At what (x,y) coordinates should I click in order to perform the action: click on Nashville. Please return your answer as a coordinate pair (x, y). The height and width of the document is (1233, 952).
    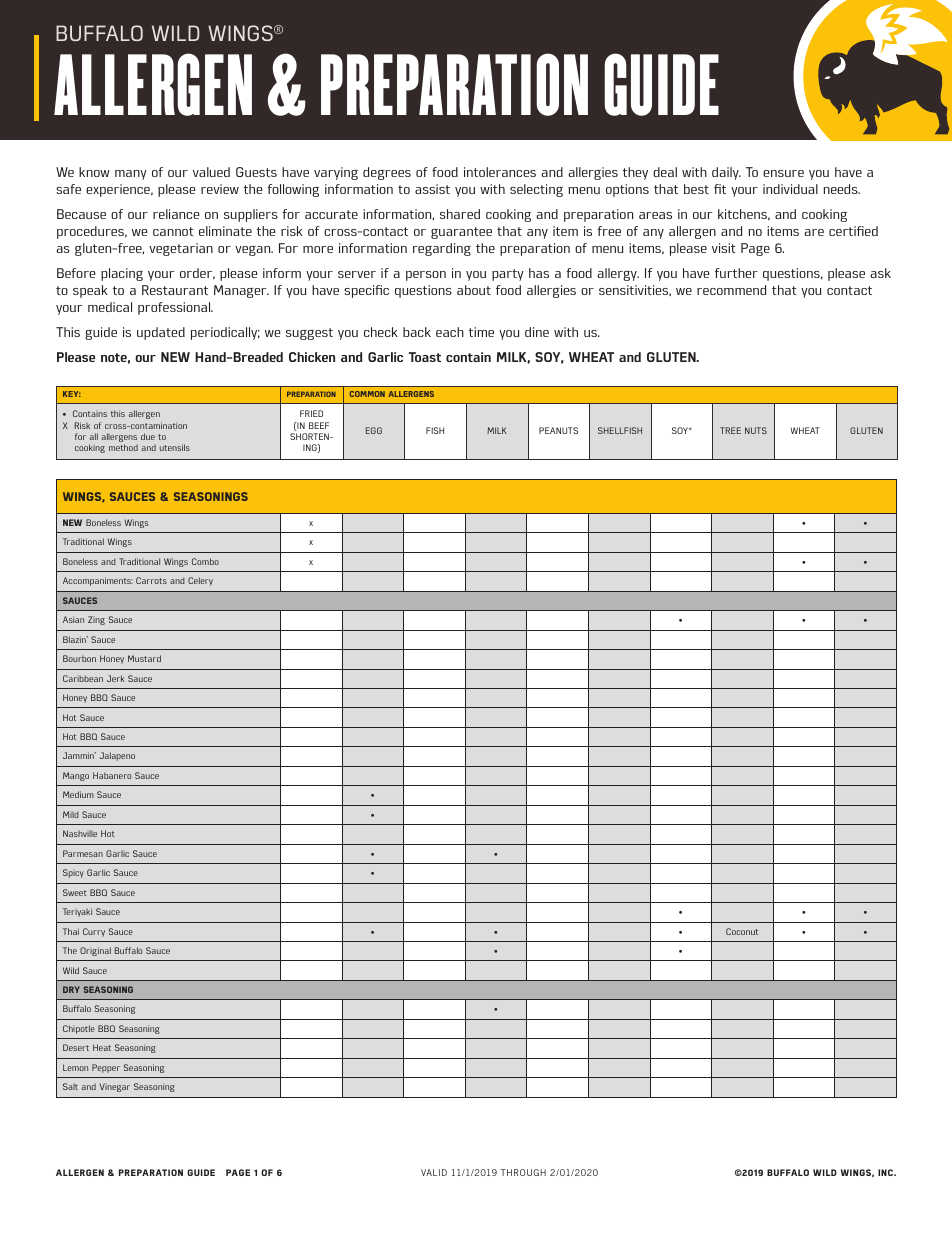
    Looking at the image, I should click on (80, 833).
